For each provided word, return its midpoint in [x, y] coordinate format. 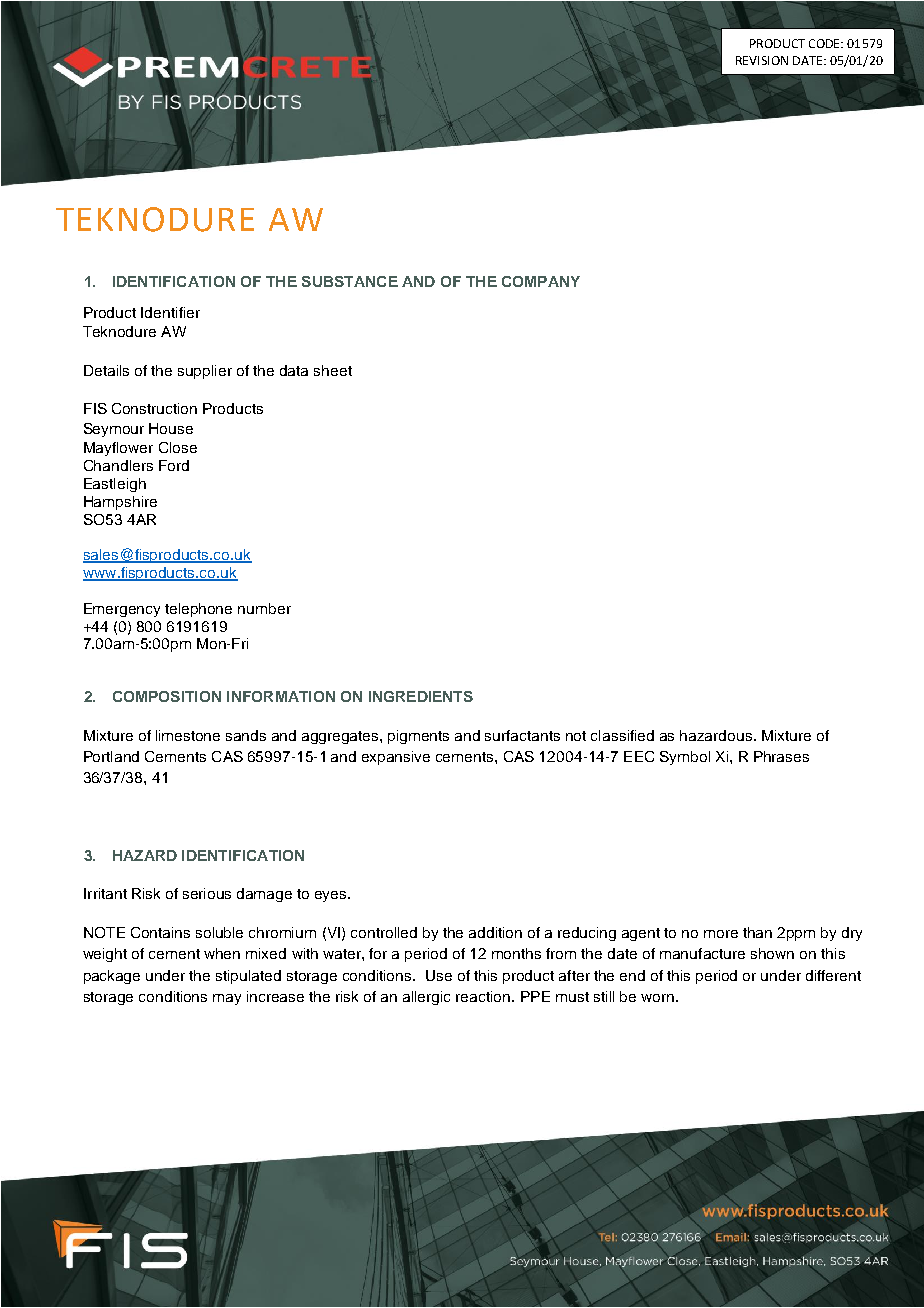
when [222, 953]
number [264, 608]
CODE [825, 43]
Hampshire [120, 503]
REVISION [762, 60]
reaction [484, 996]
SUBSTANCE [350, 281]
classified [622, 735]
